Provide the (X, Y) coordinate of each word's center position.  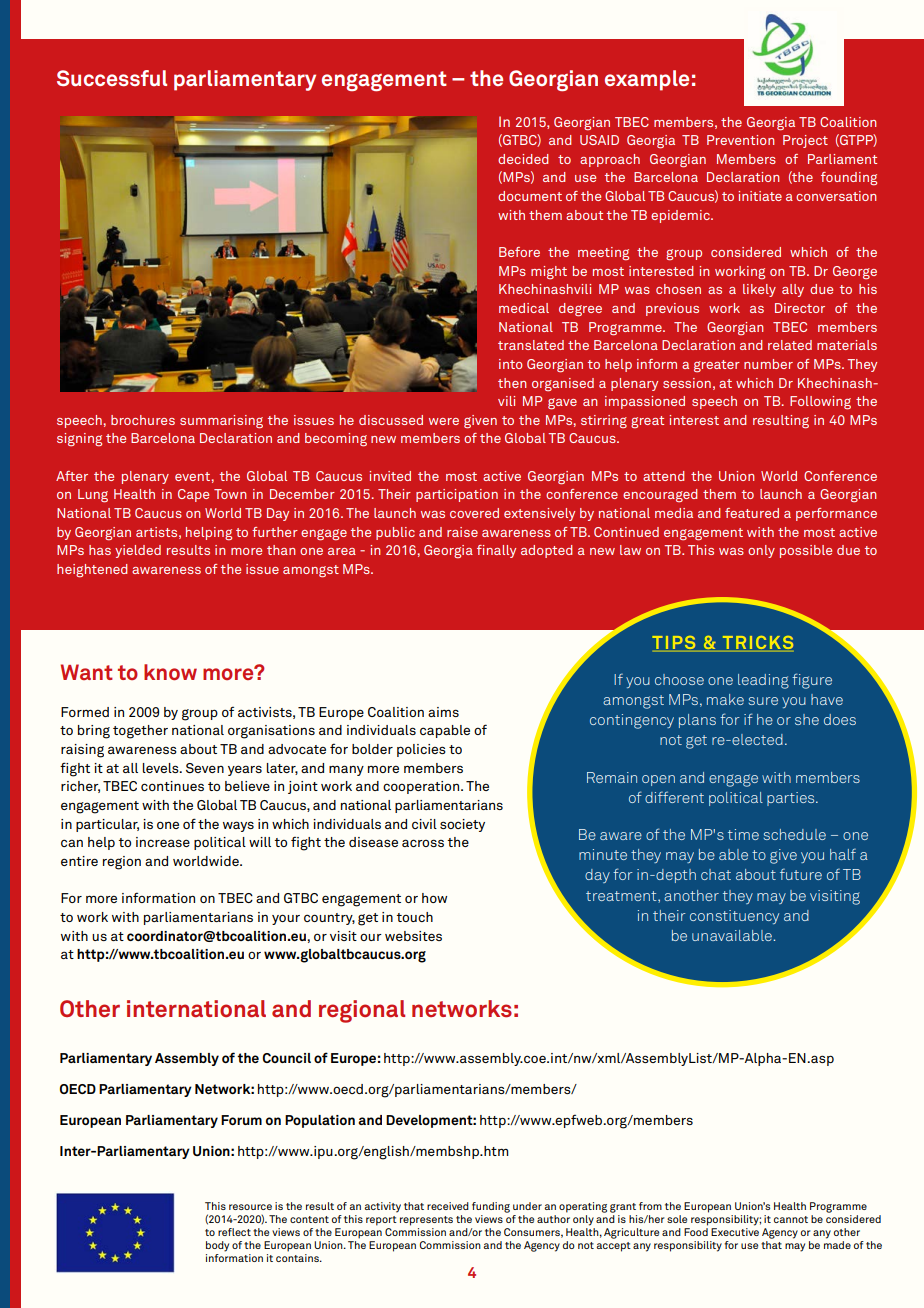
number (768, 364)
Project (805, 141)
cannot (791, 1219)
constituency (734, 917)
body (217, 1246)
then (512, 383)
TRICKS (756, 644)
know (170, 672)
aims (443, 712)
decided (523, 159)
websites (413, 936)
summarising (221, 422)
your (286, 919)
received (448, 1206)
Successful (112, 78)
